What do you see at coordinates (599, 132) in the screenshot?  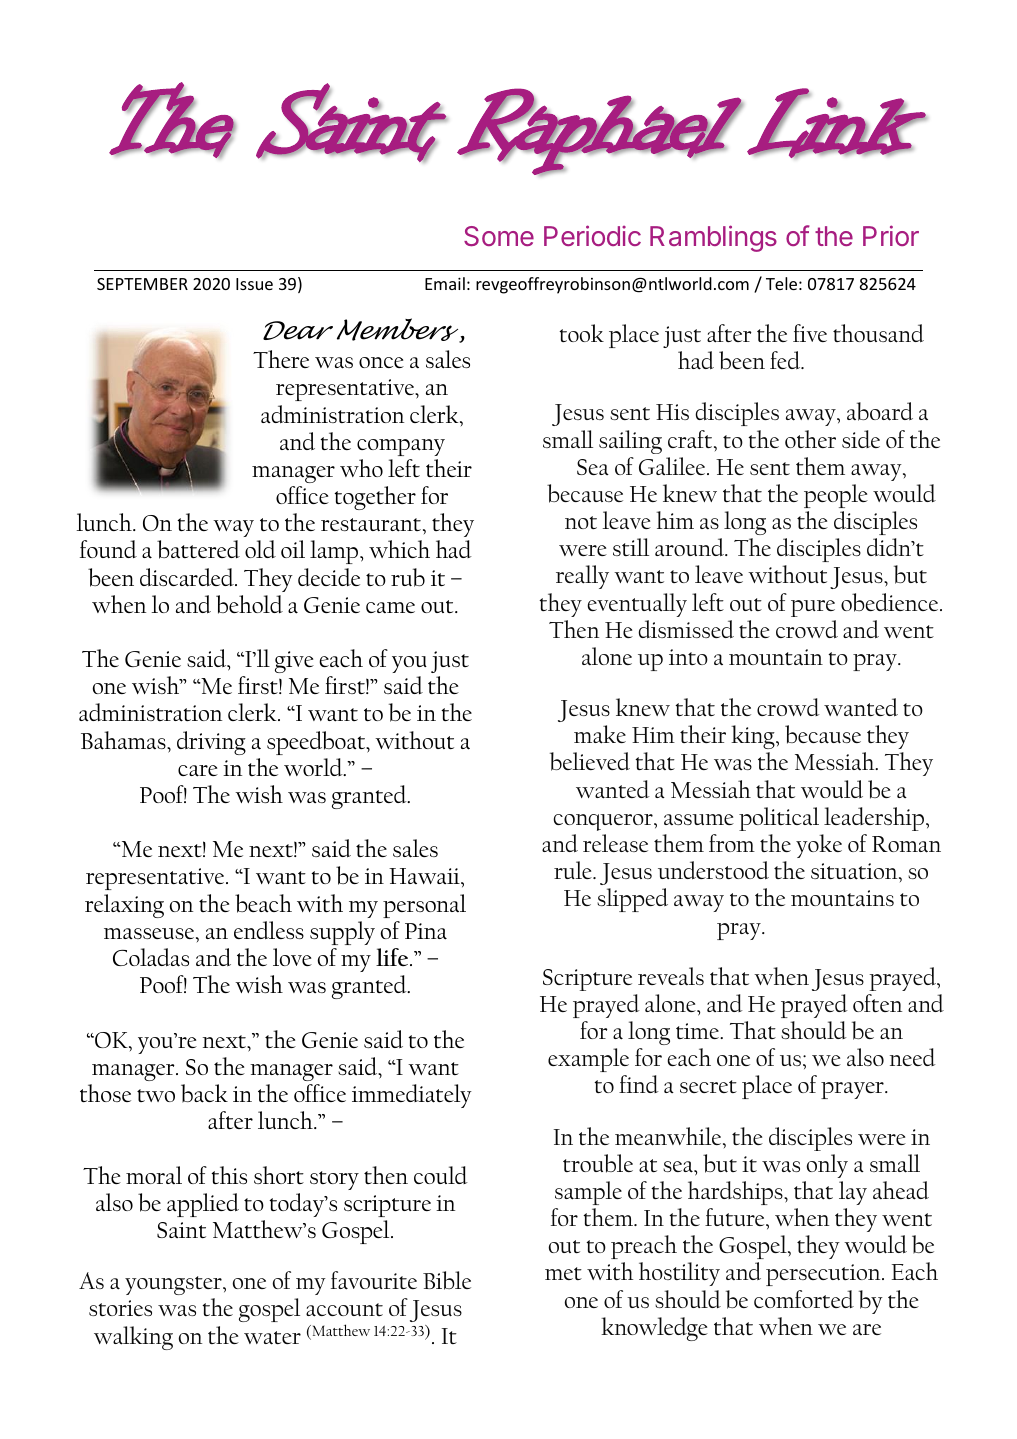 I see `Raphael` at bounding box center [599, 132].
